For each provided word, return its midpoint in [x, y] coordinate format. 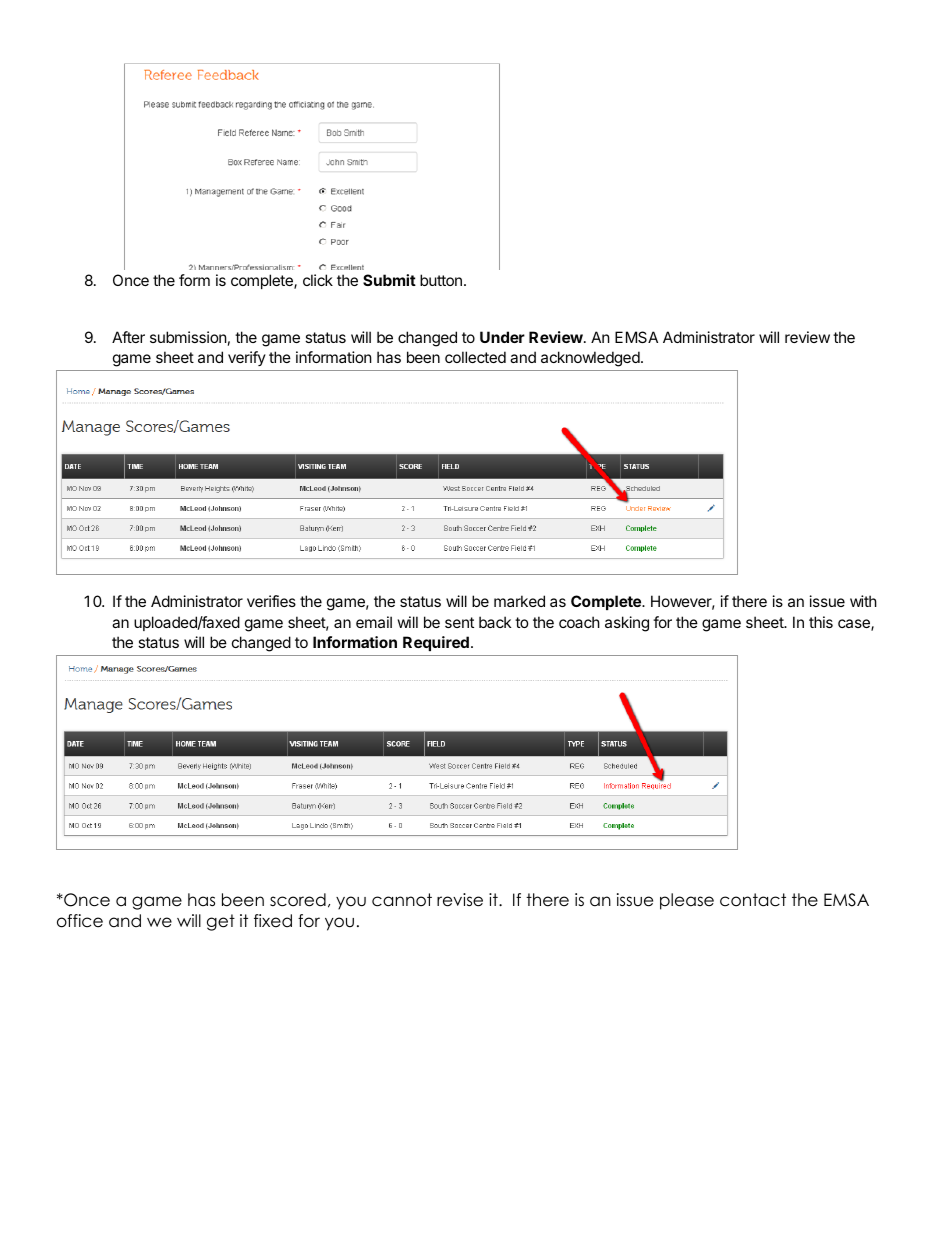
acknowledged [590, 359]
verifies [271, 601]
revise [460, 900]
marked [519, 601]
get [221, 922]
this [821, 622]
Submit [389, 280]
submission [188, 337]
